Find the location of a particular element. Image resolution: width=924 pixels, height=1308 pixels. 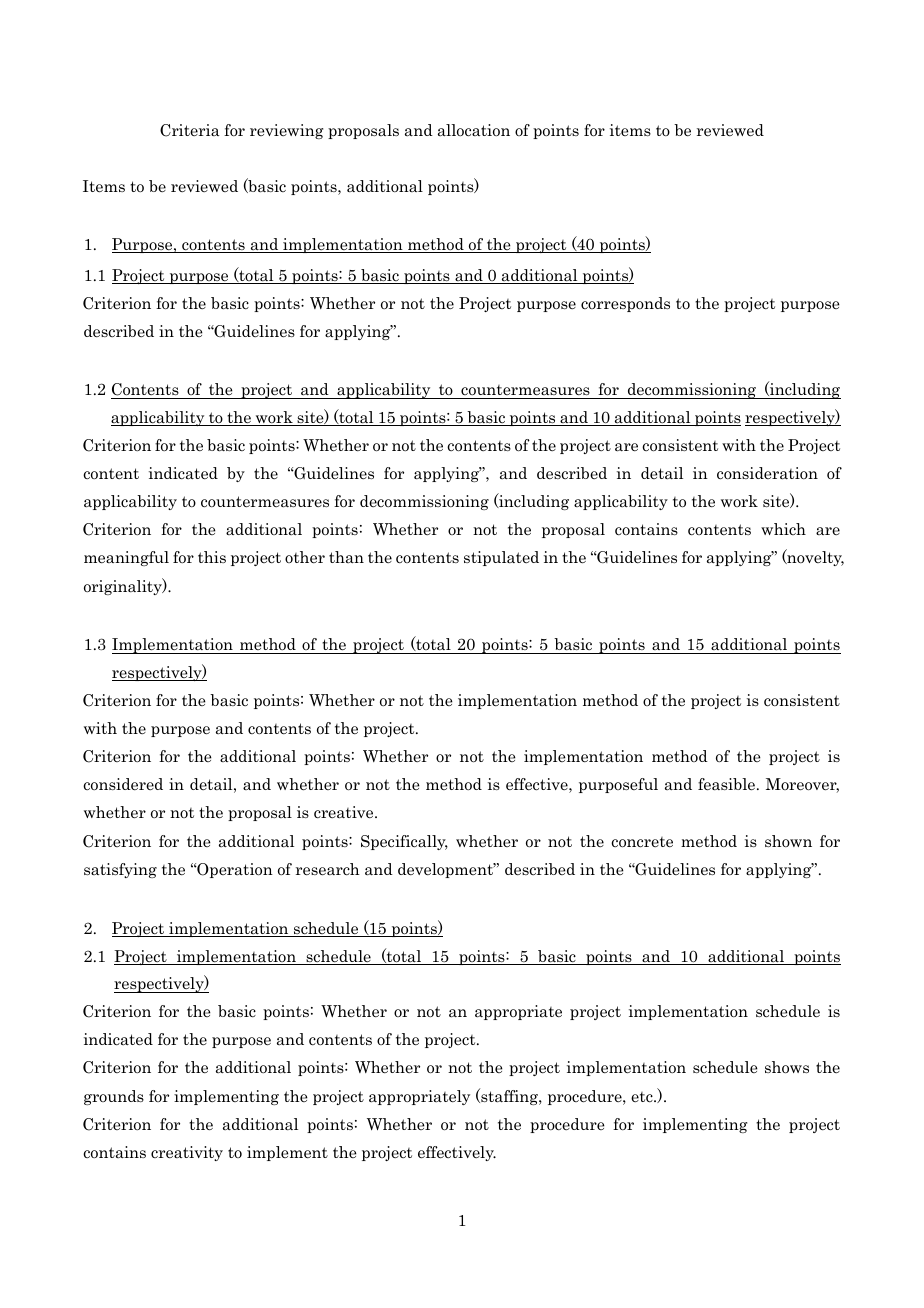

allocation is located at coordinates (474, 130).
